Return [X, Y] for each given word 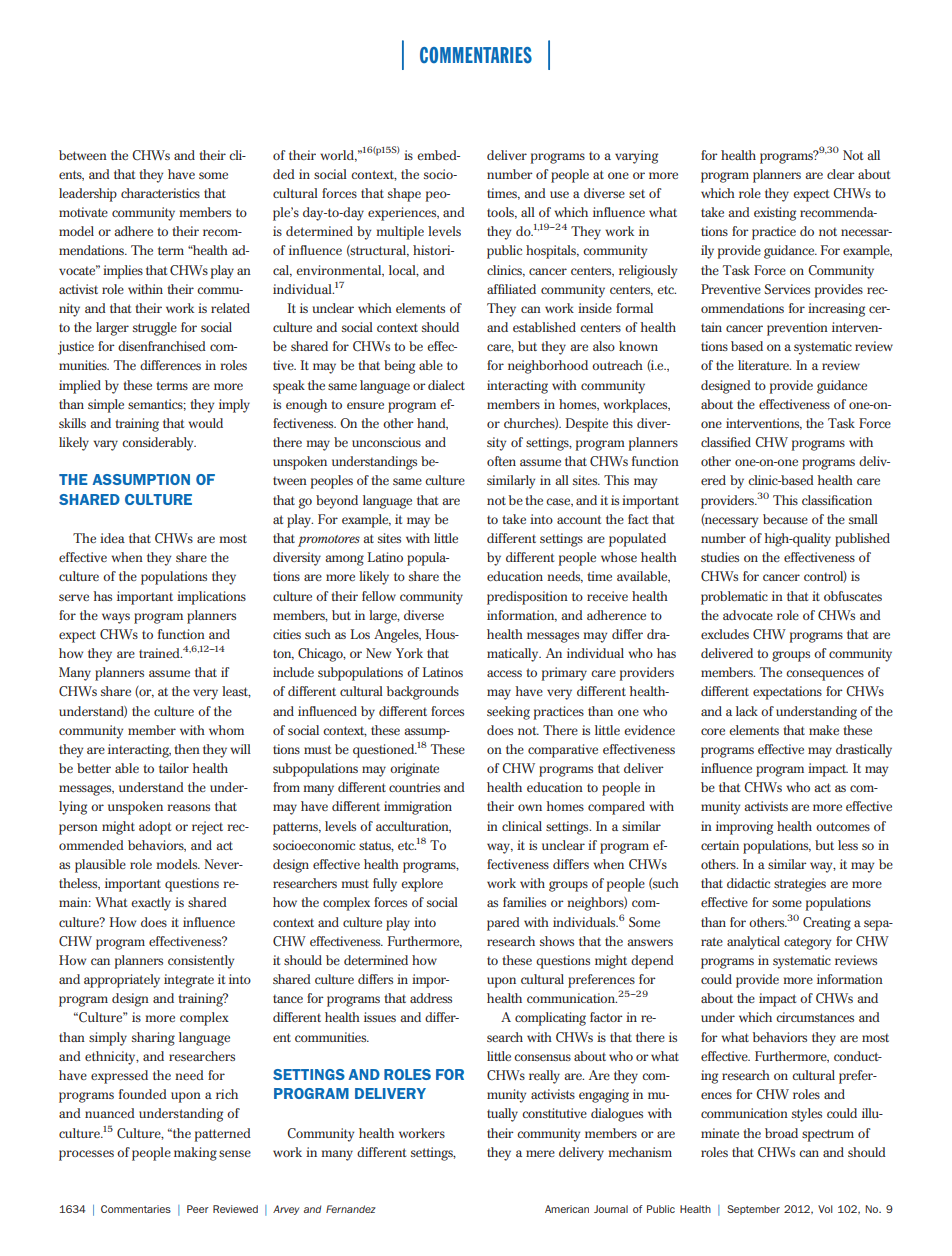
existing [775, 214]
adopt [155, 828]
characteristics [160, 193]
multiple [400, 233]
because [785, 519]
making [195, 1154]
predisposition [527, 598]
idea [112, 538]
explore [422, 885]
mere [540, 1153]
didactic [748, 883]
